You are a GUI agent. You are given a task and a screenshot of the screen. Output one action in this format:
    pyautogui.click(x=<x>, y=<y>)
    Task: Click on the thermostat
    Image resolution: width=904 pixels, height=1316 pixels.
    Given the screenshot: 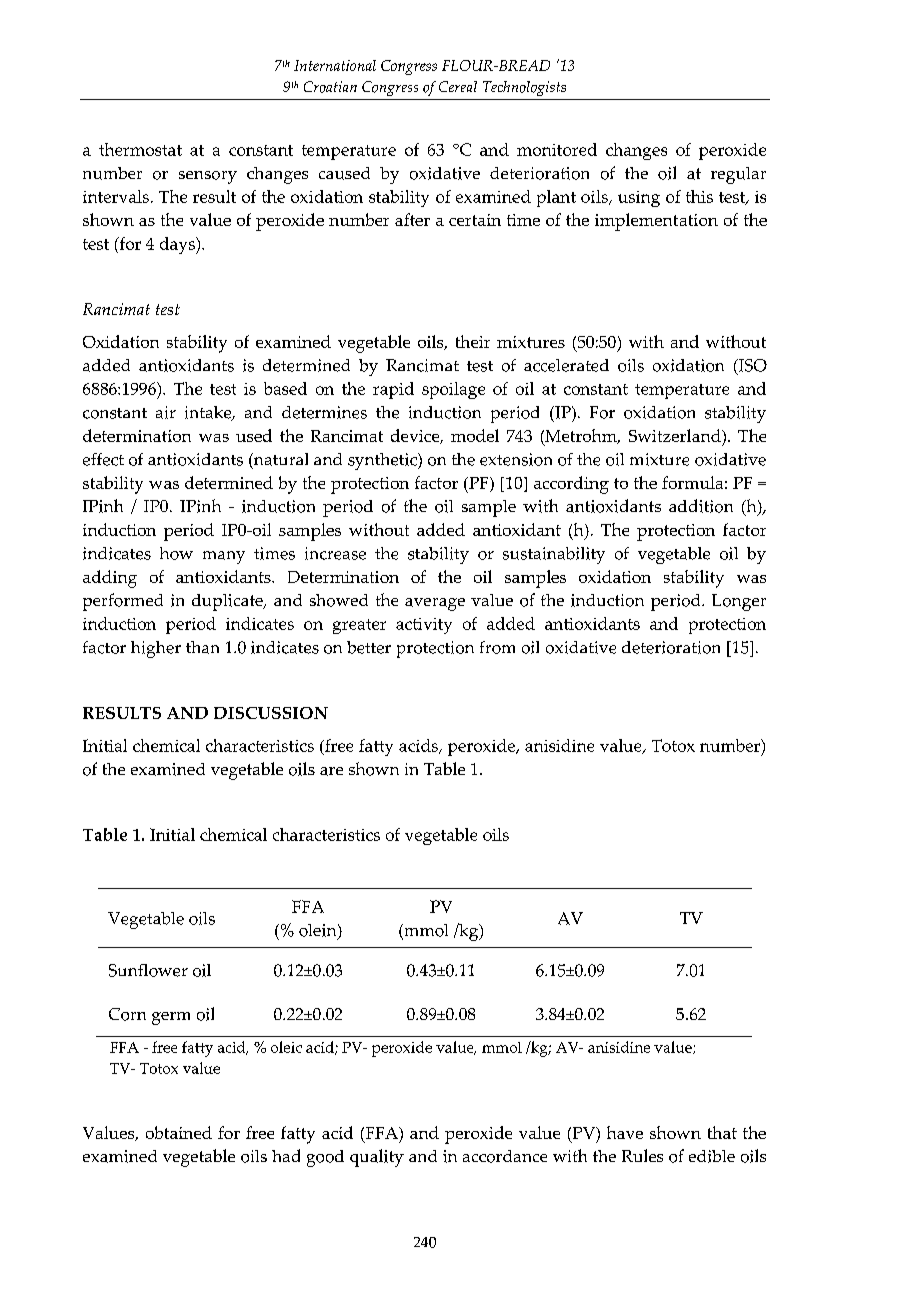 What is the action you would take?
    pyautogui.click(x=140, y=149)
